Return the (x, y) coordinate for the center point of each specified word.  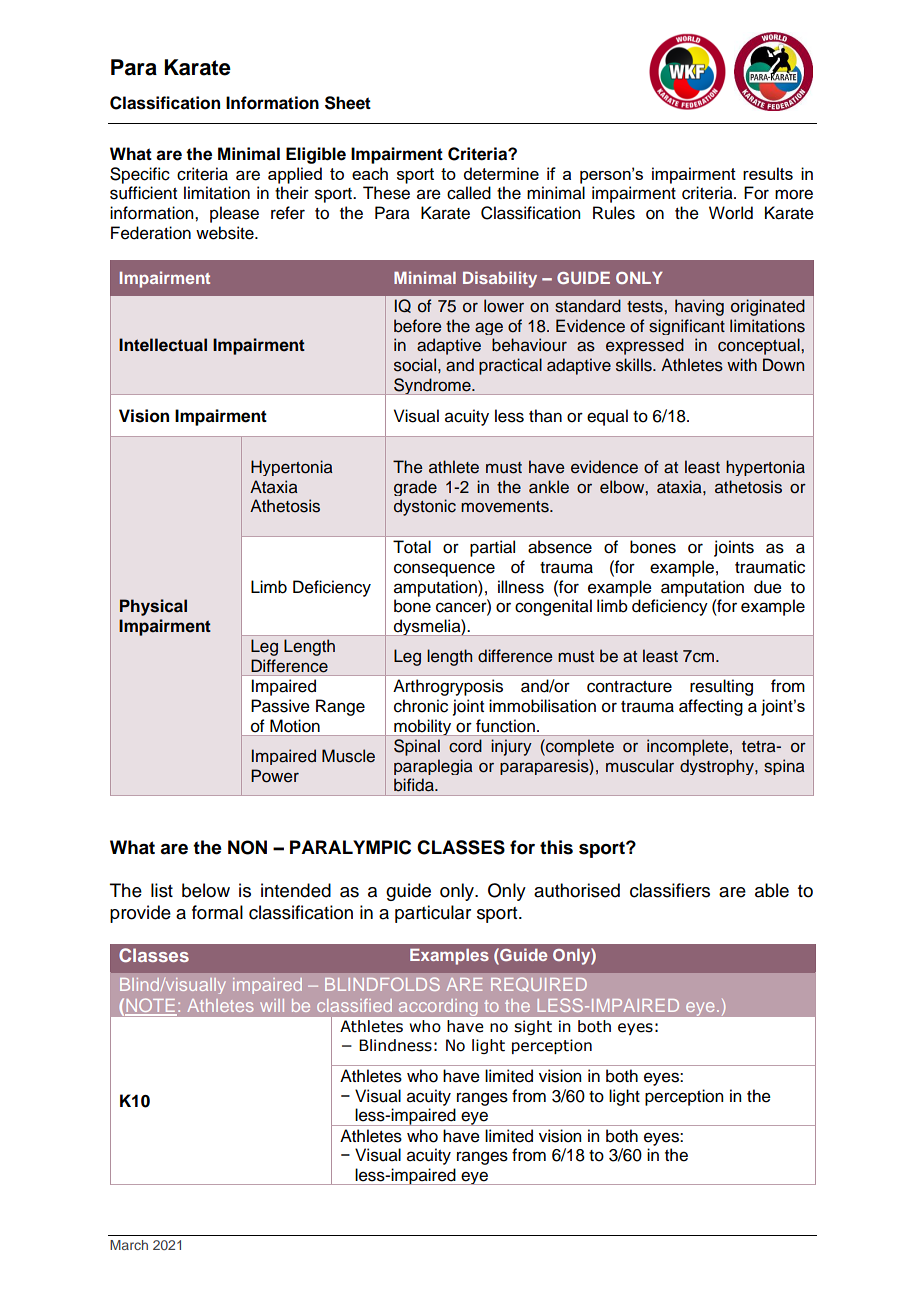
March (129, 1245)
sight (533, 1027)
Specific (140, 175)
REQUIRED (539, 984)
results (768, 173)
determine (501, 173)
